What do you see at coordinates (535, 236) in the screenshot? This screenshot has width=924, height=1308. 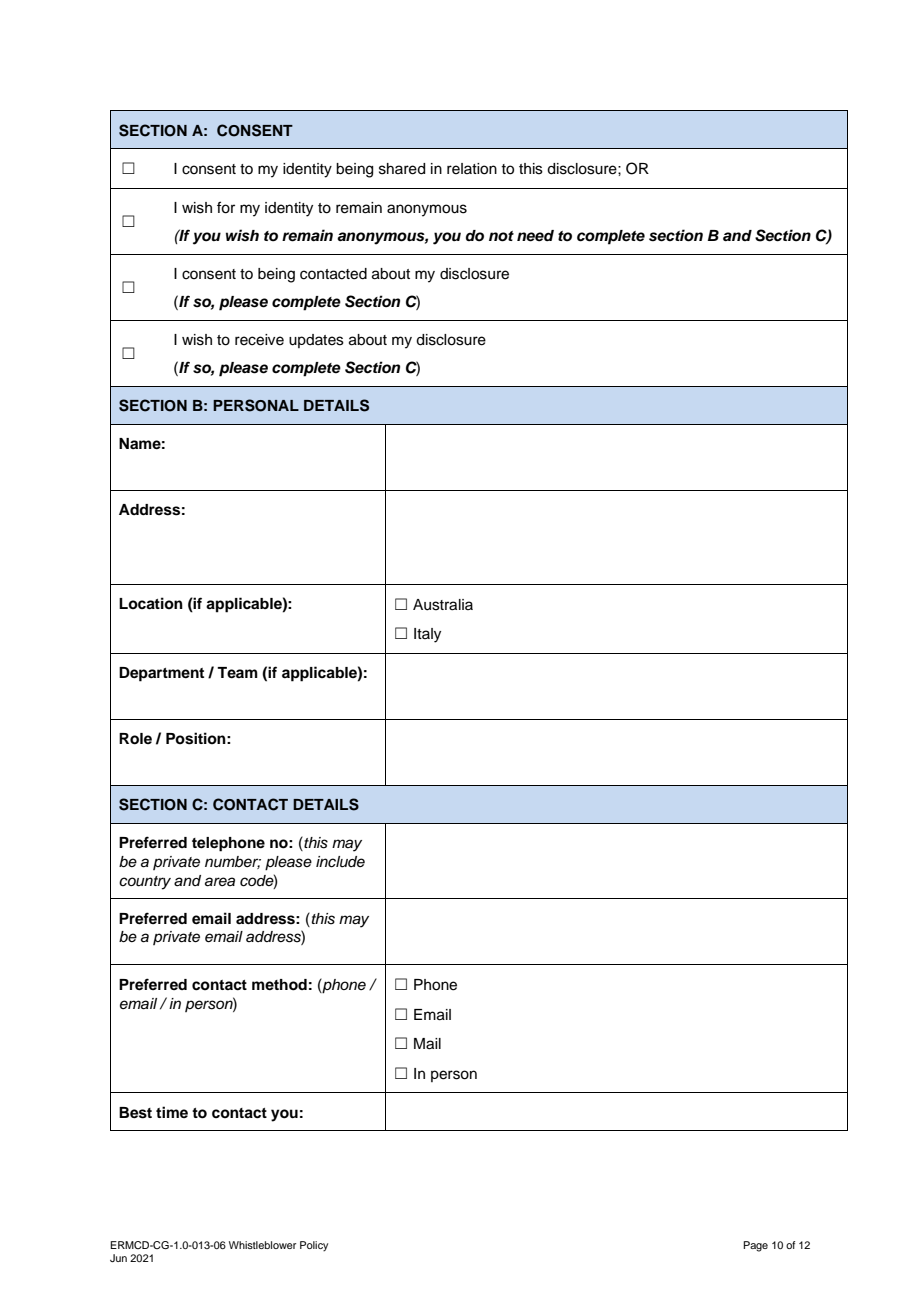 I see `need` at bounding box center [535, 236].
